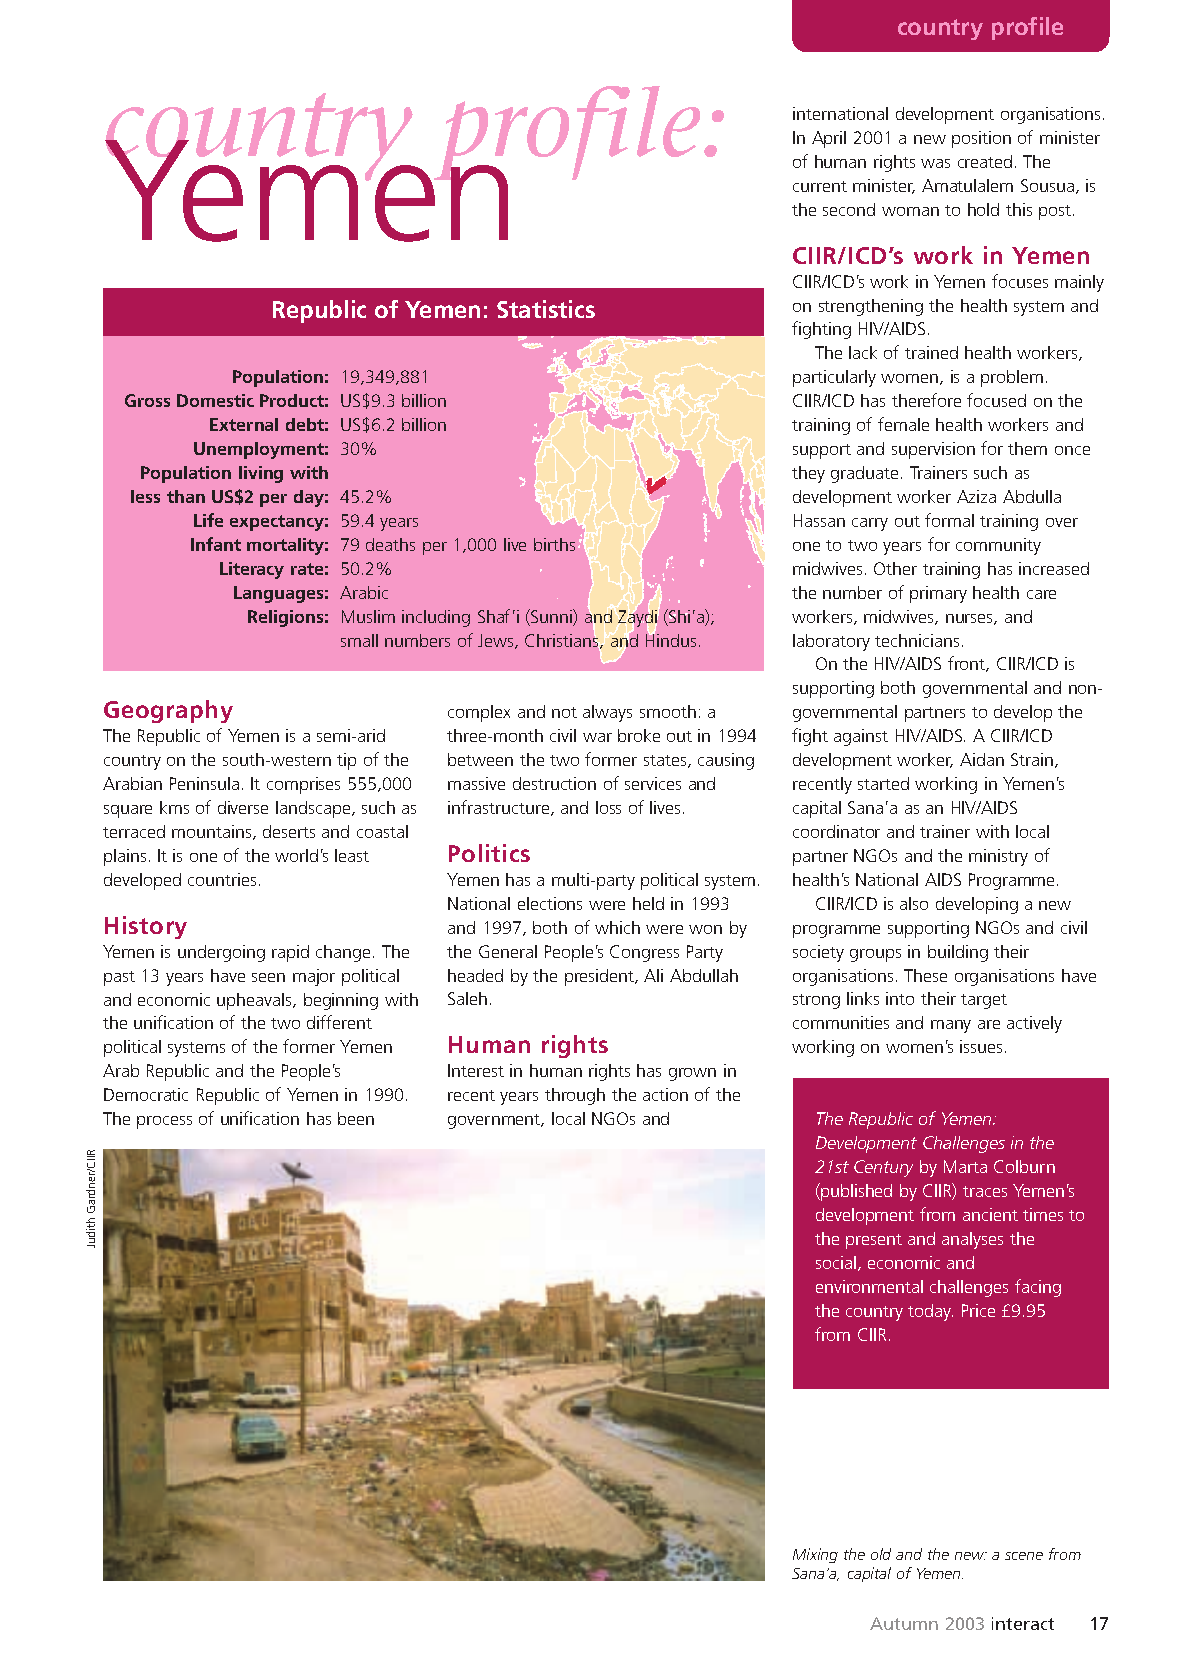  Describe the element at coordinates (215, 400) in the image. I see `Domestic` at that location.
